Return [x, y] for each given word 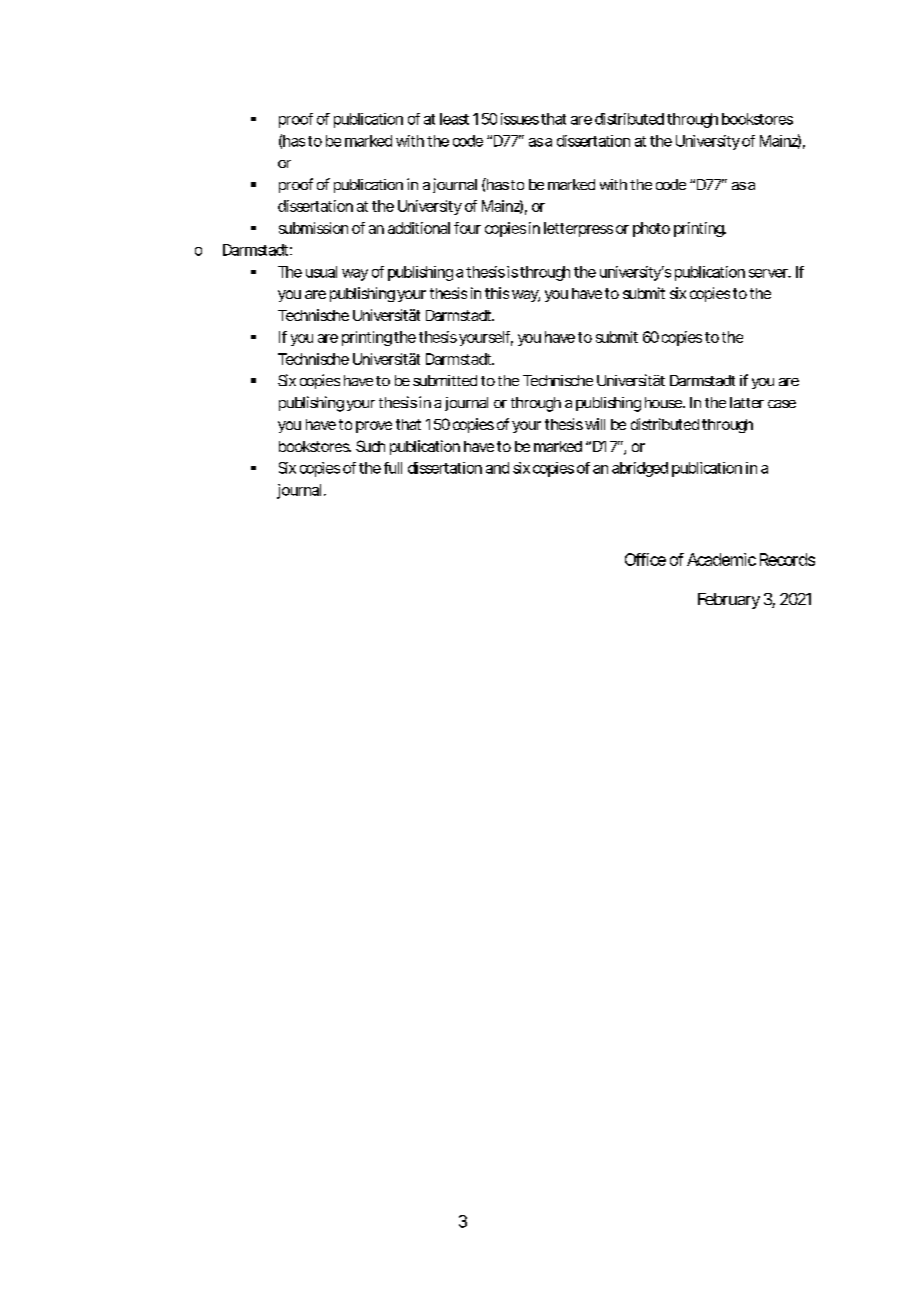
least [454, 119]
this [497, 293]
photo [651, 229]
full [393, 468]
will [593, 424]
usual [321, 272]
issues [520, 119]
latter [747, 402]
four [467, 228]
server [769, 273]
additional [419, 228]
